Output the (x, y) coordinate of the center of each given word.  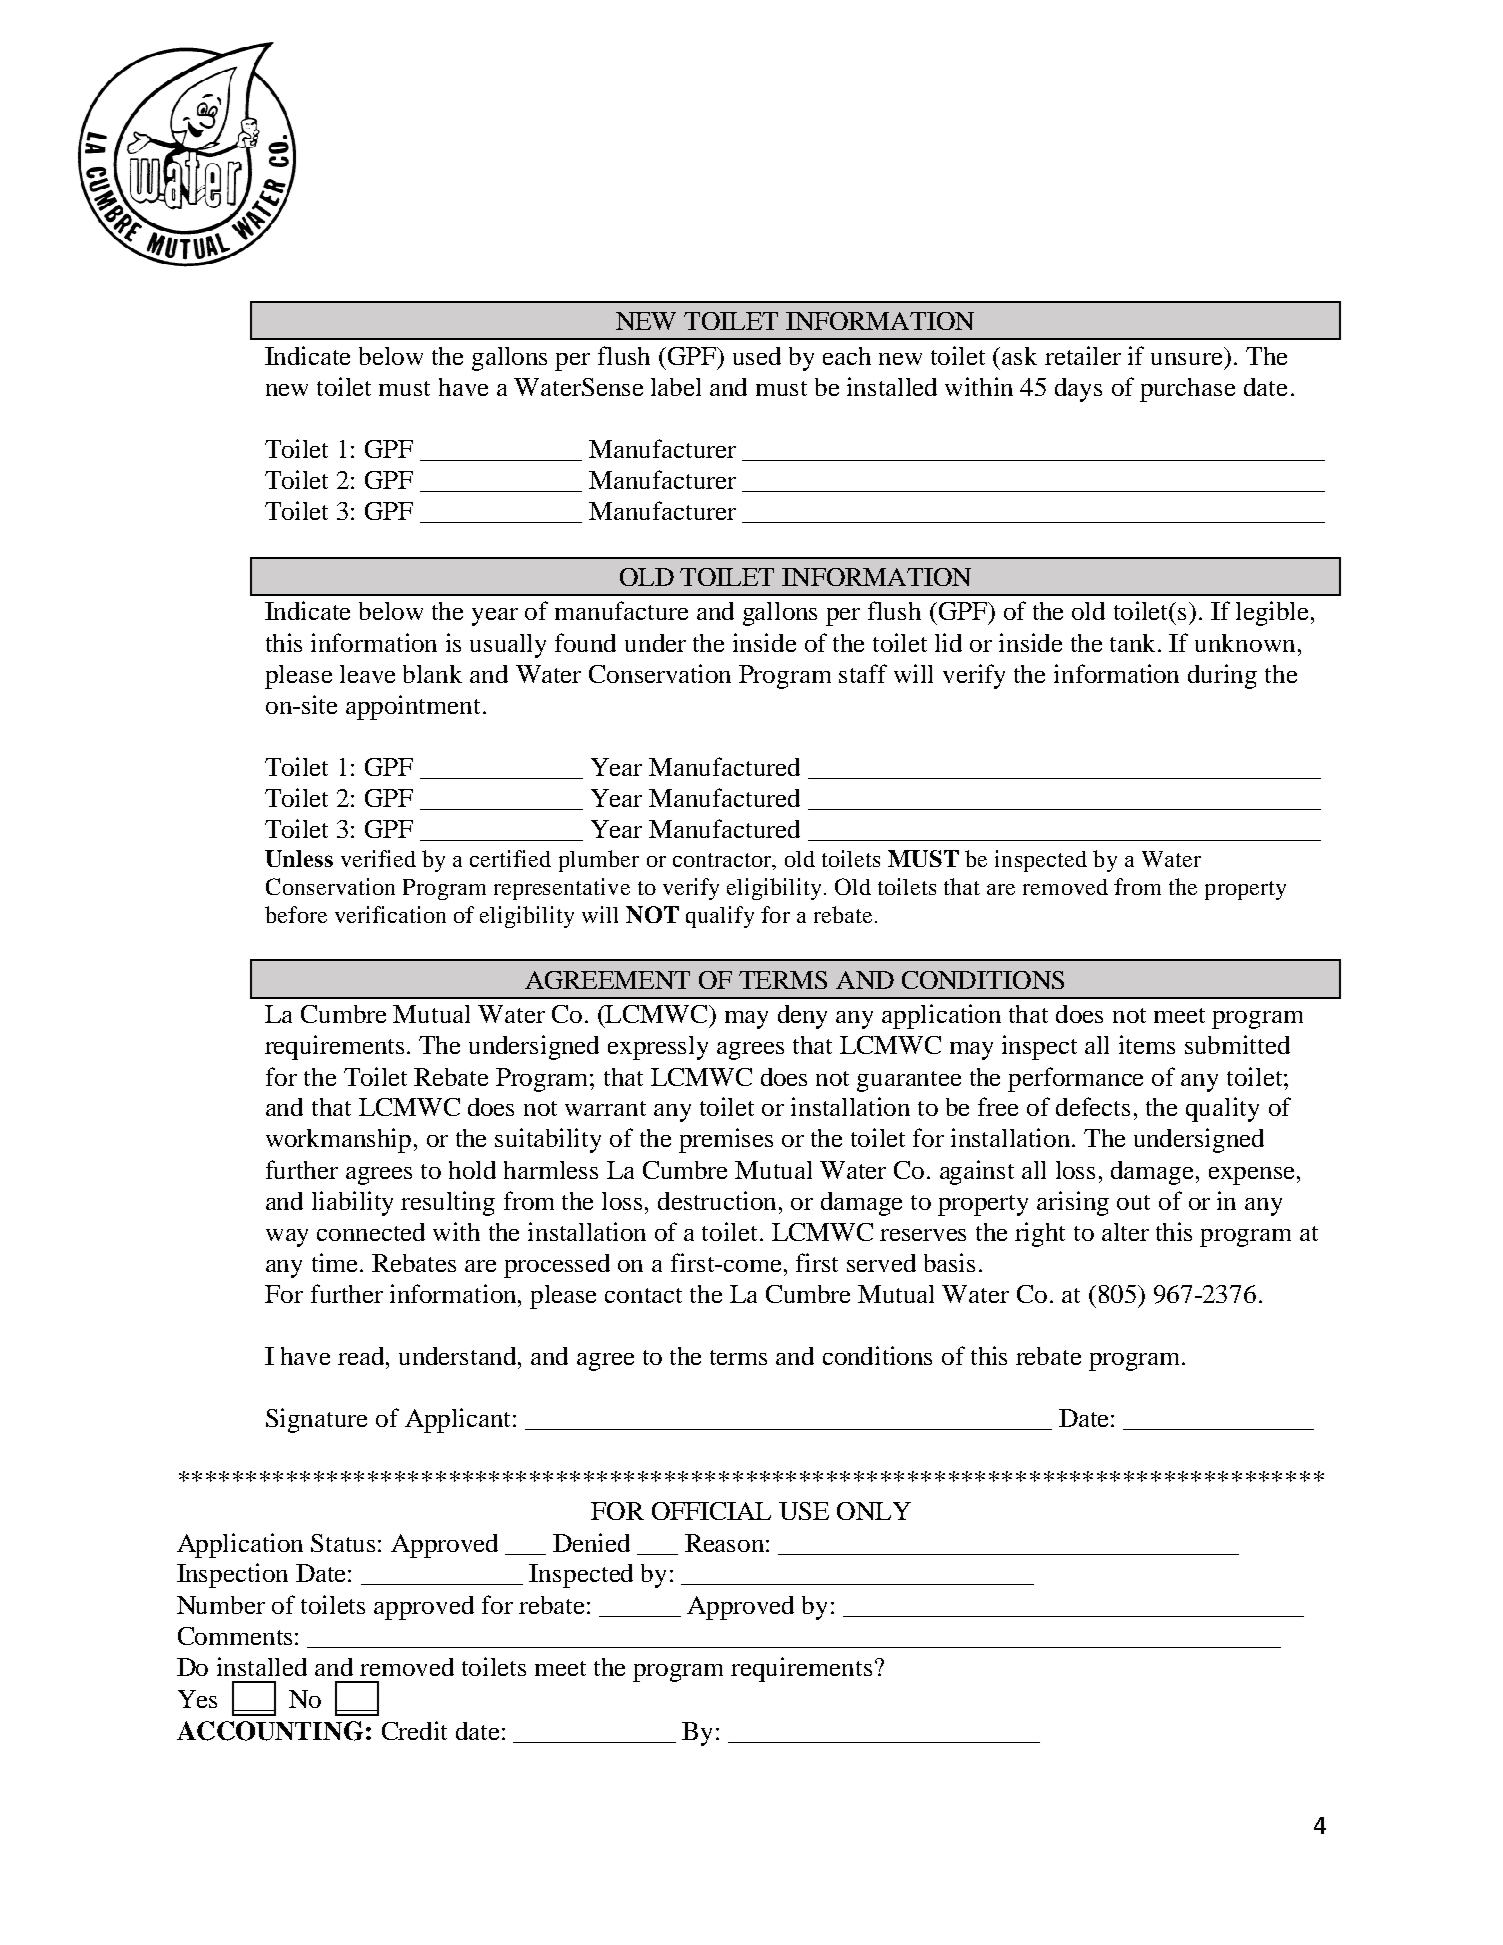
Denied (591, 1542)
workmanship (338, 1140)
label (676, 387)
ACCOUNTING (270, 1731)
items (1147, 1044)
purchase (1187, 390)
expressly (658, 1048)
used (757, 356)
